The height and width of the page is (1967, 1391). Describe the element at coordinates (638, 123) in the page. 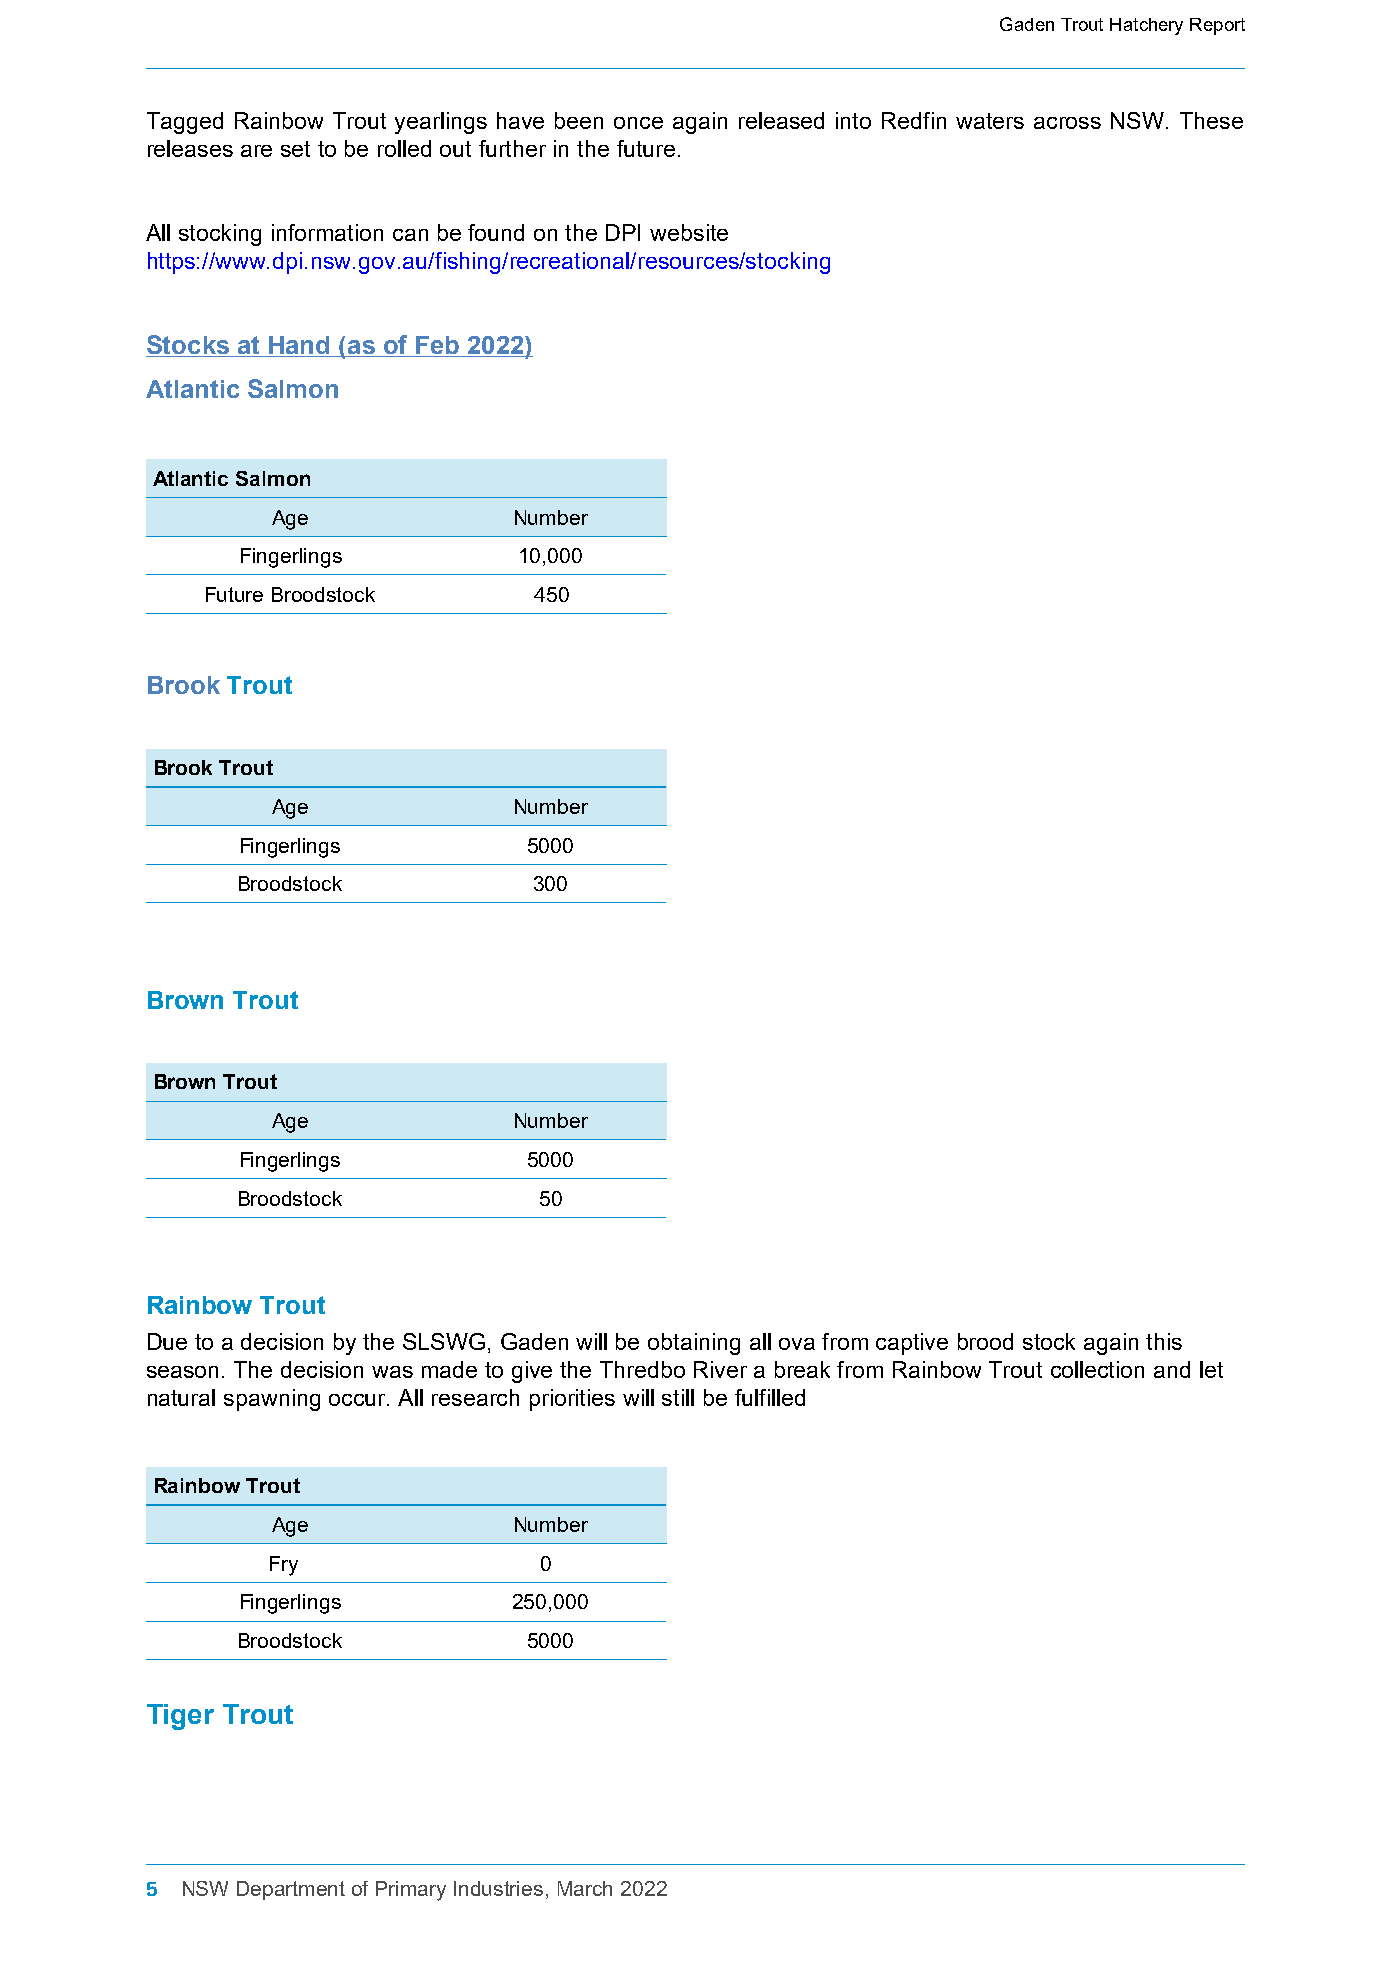

I see `once` at that location.
